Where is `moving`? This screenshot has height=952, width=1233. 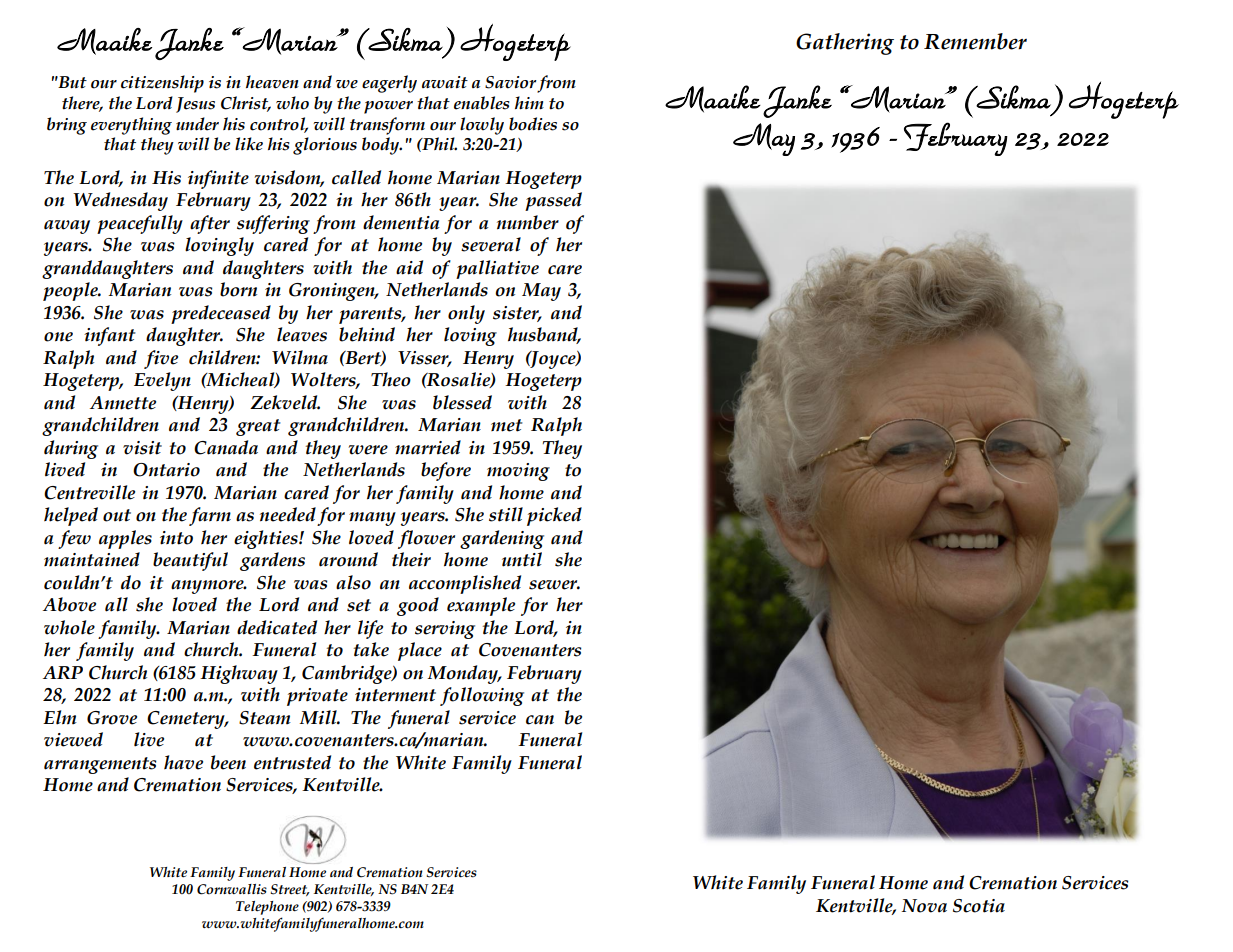
moving is located at coordinates (518, 472).
